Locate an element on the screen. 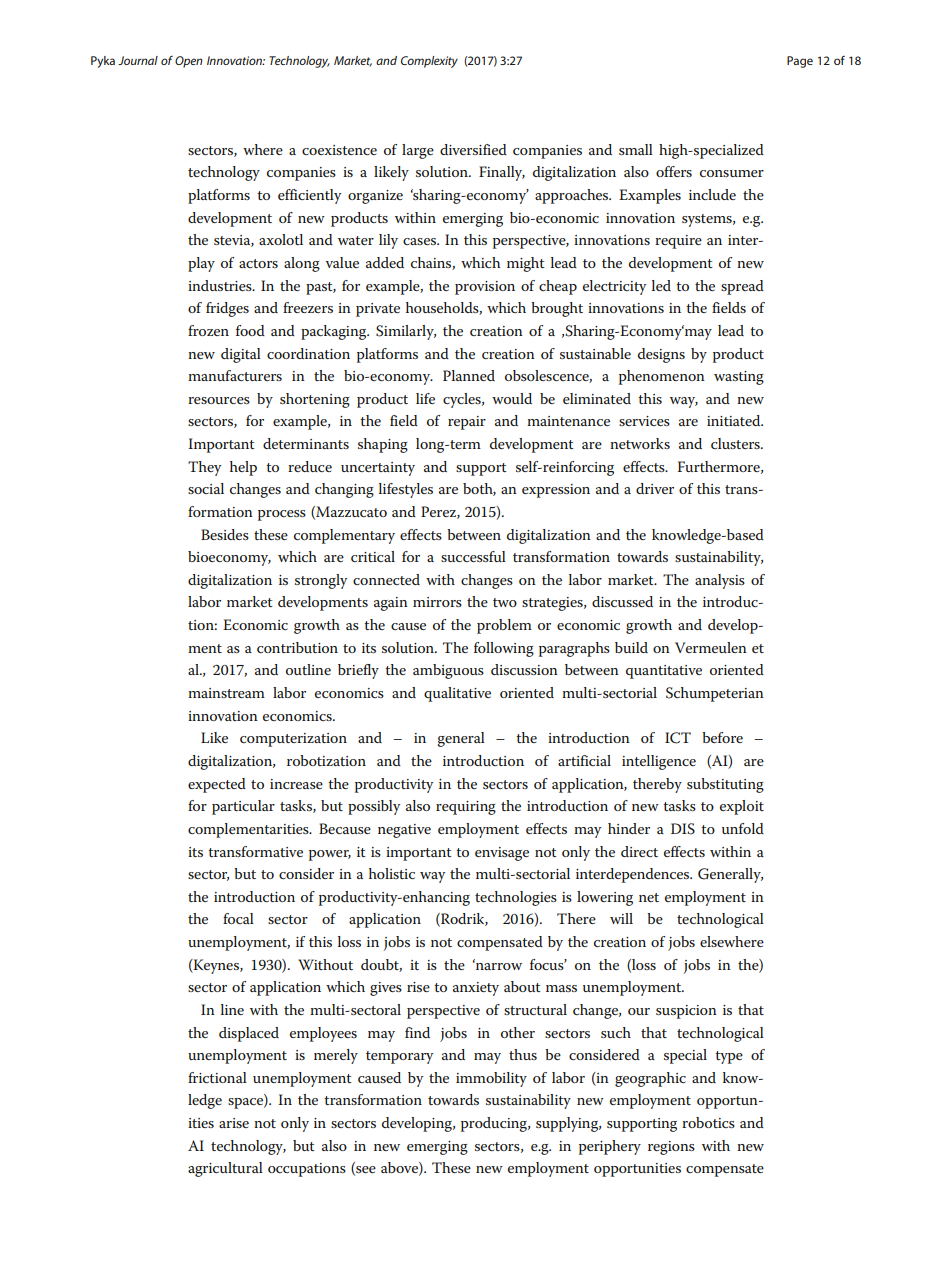 This screenshot has width=952, height=1270. Open is located at coordinates (189, 62).
